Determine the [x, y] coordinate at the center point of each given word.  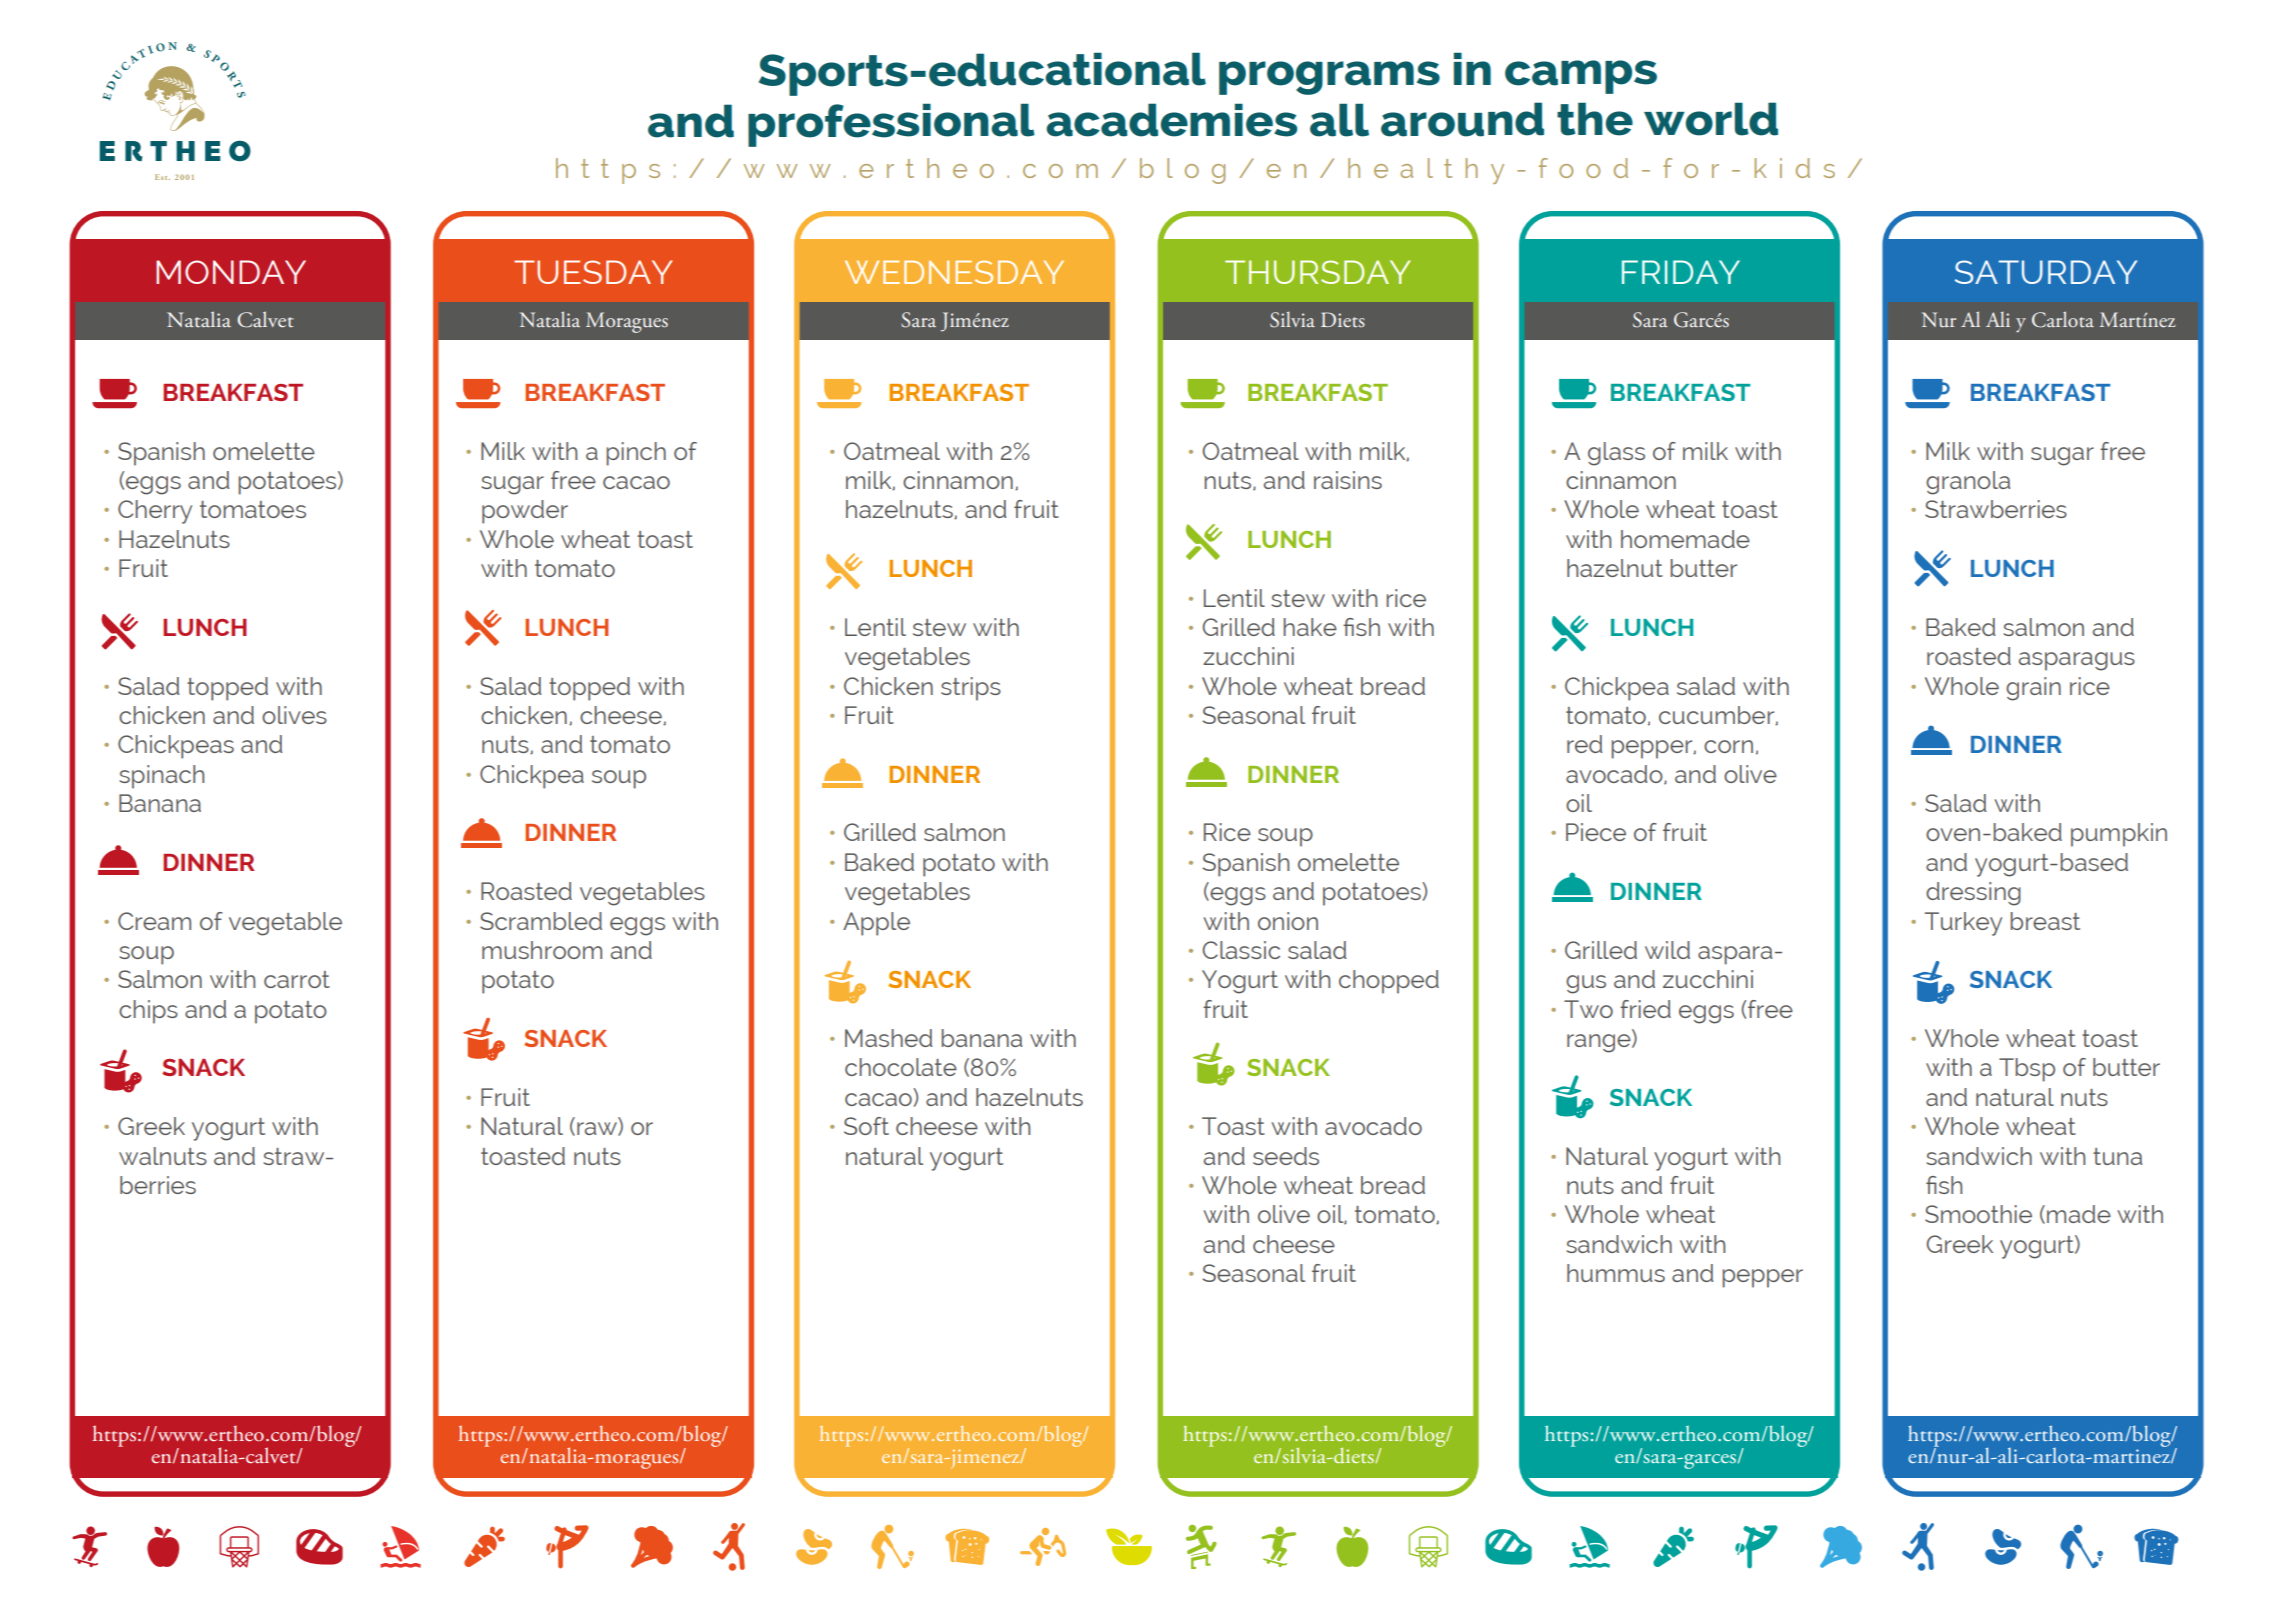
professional [891, 125]
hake [1310, 627]
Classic [1241, 950]
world [1711, 119]
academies [1171, 120]
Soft [866, 1126]
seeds [1286, 1156]
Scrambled [541, 921]
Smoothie [1978, 1214]
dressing [1973, 894]
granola [1968, 483]
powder [525, 512]
